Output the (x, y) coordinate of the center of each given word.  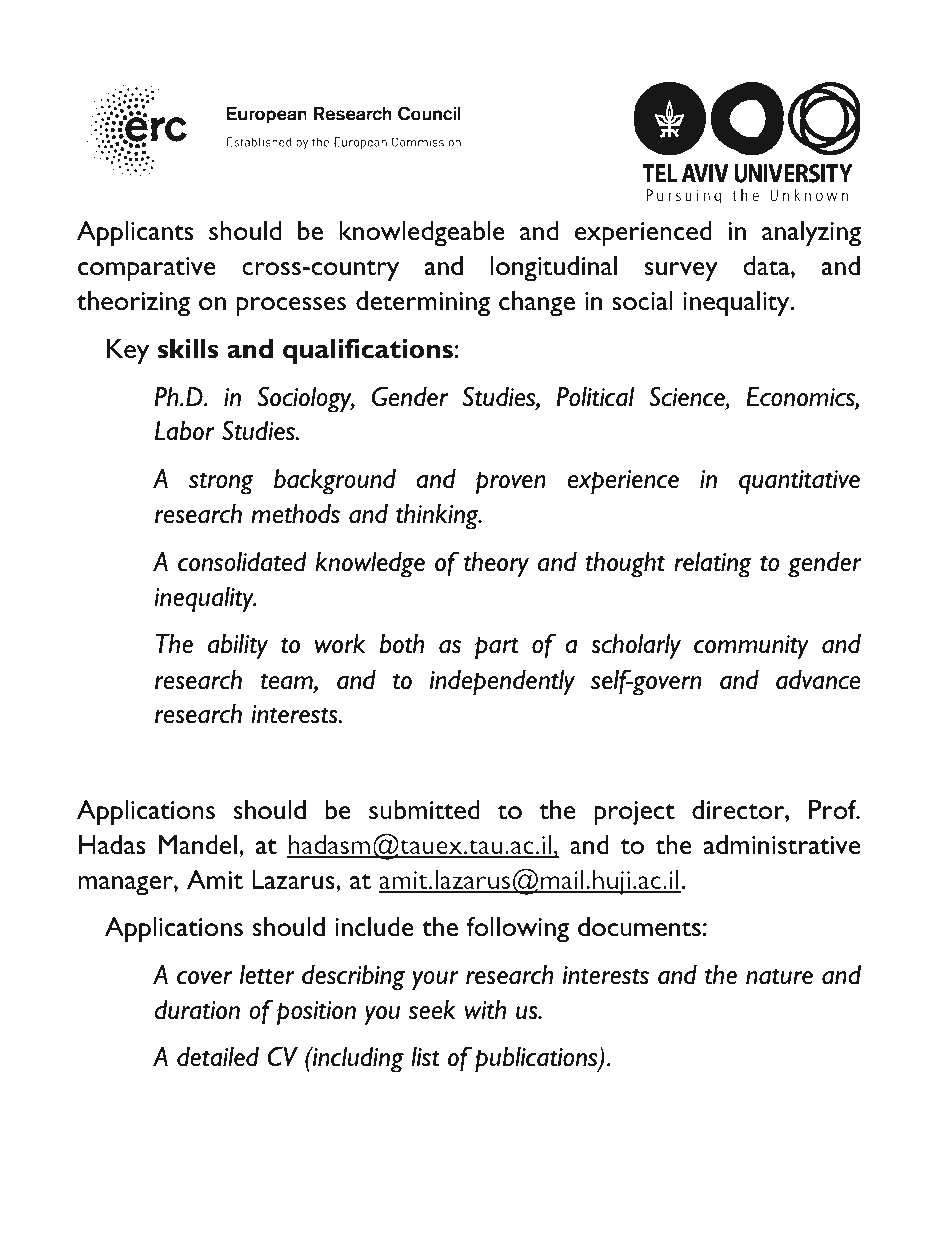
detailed (218, 1057)
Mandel (197, 844)
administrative (782, 844)
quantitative (799, 482)
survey (681, 272)
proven (511, 483)
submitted (424, 810)
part (497, 648)
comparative (147, 269)
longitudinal (554, 269)
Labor (184, 431)
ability (238, 647)
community (751, 647)
